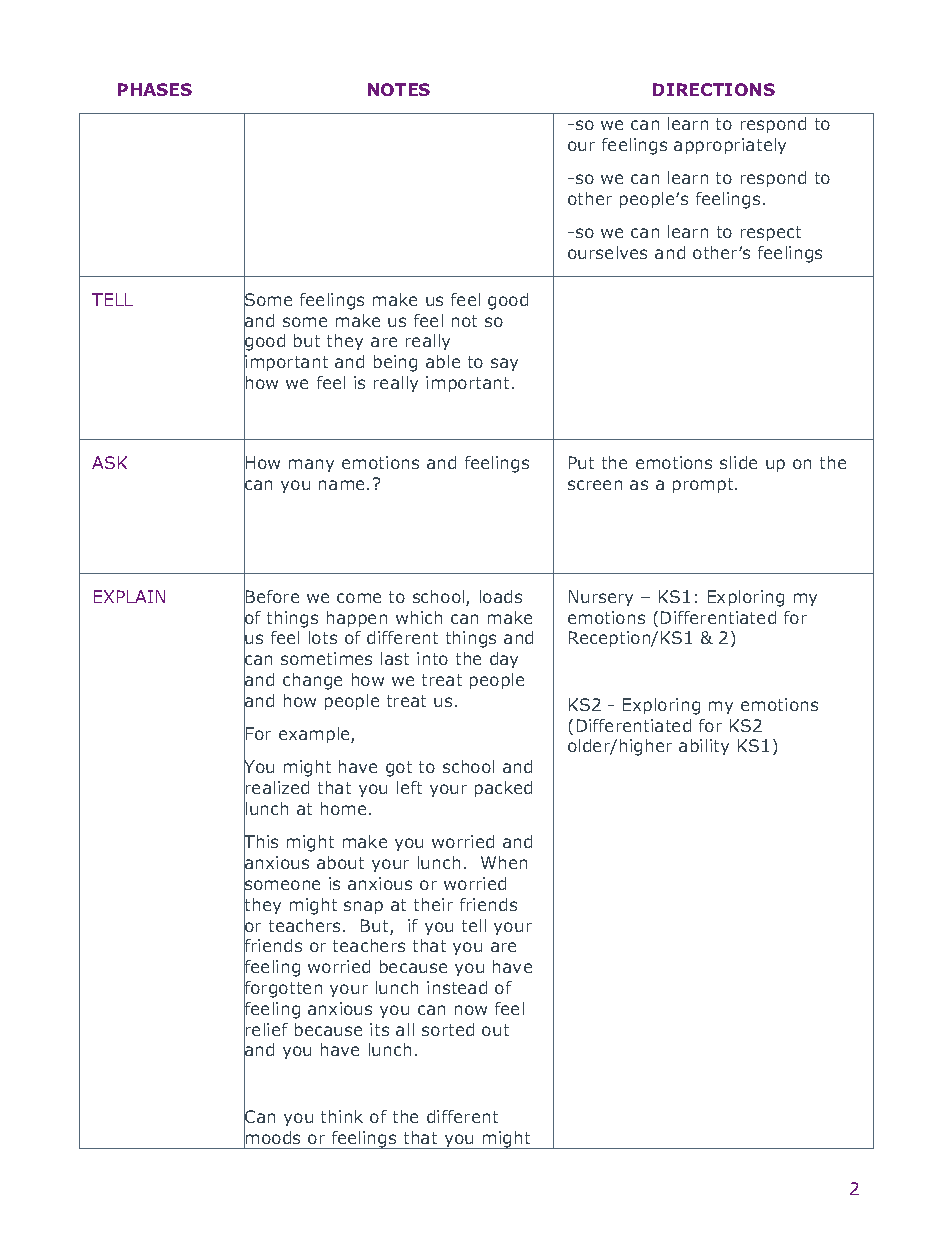 This page has height=1233, width=952. What do you see at coordinates (129, 596) in the page?
I see `EXPLAIN` at bounding box center [129, 596].
